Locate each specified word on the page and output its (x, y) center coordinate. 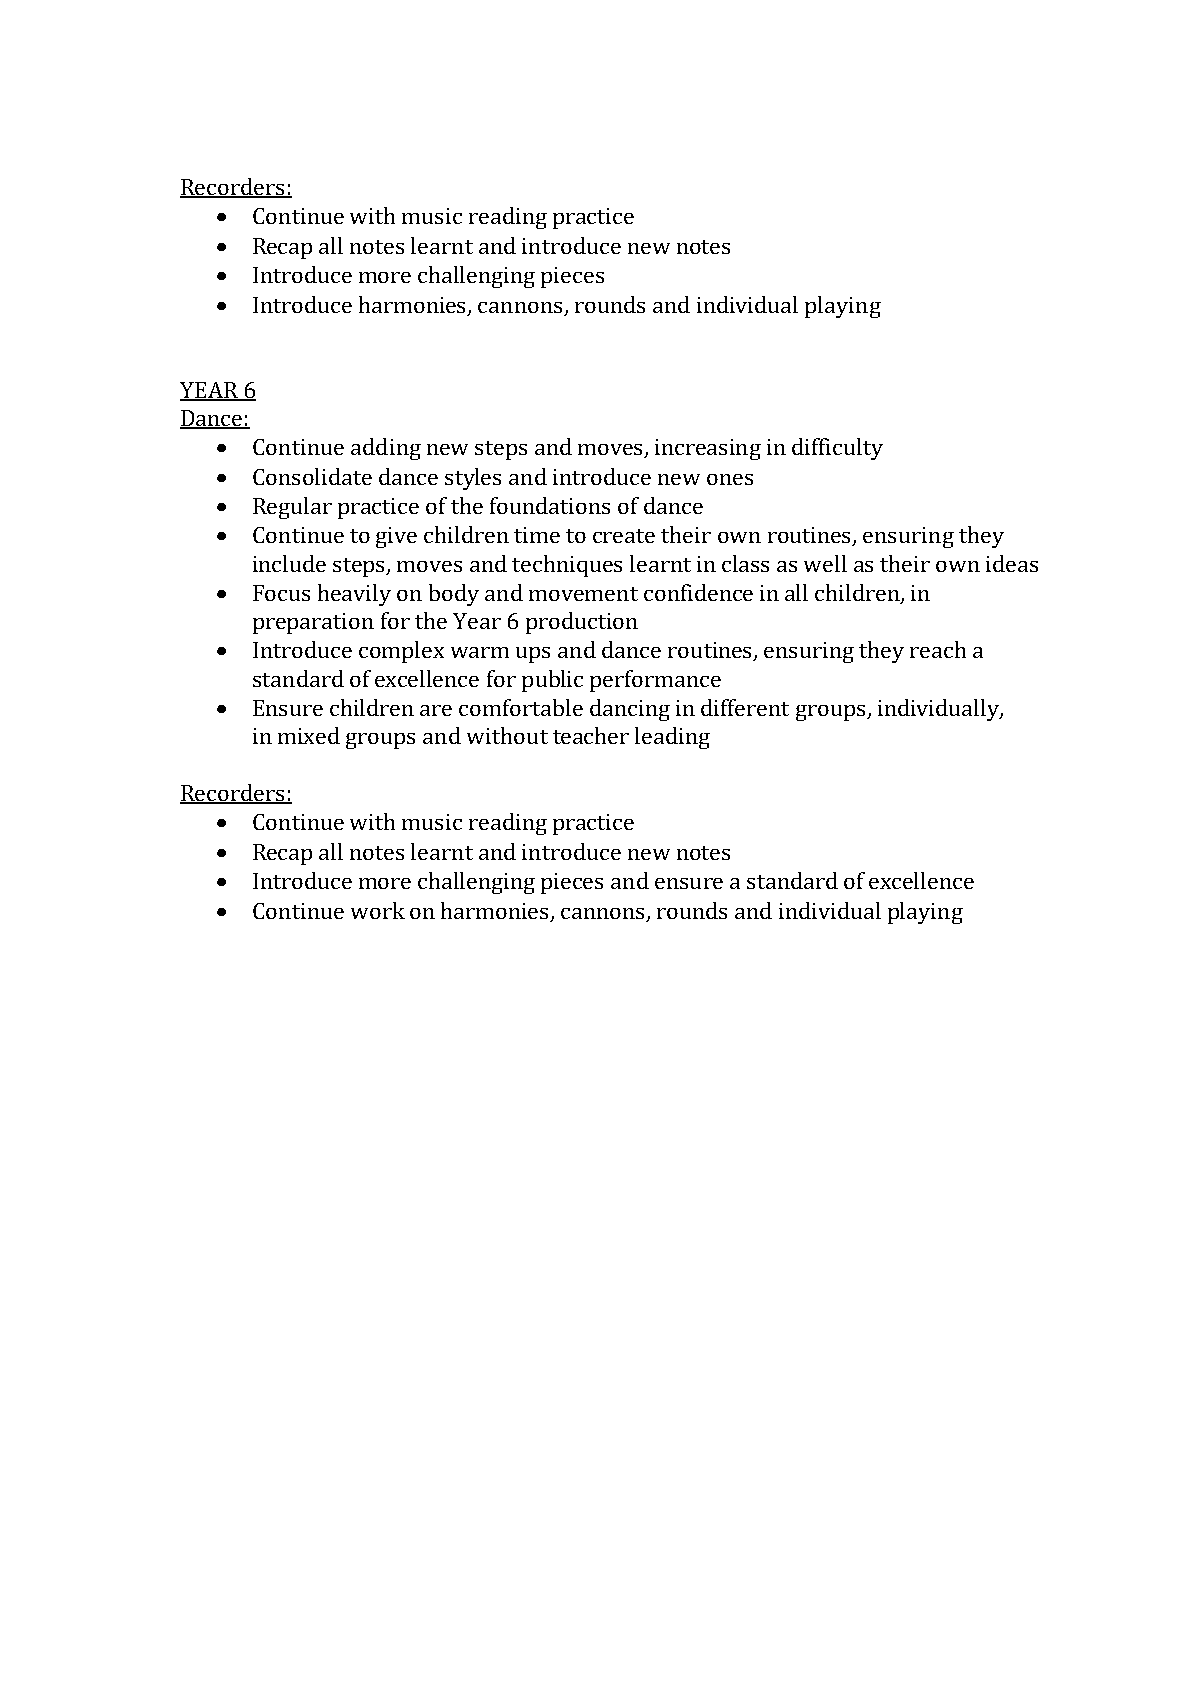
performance (655, 681)
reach (938, 649)
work (378, 910)
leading (672, 738)
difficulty (837, 449)
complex (401, 652)
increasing (708, 449)
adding (386, 449)
